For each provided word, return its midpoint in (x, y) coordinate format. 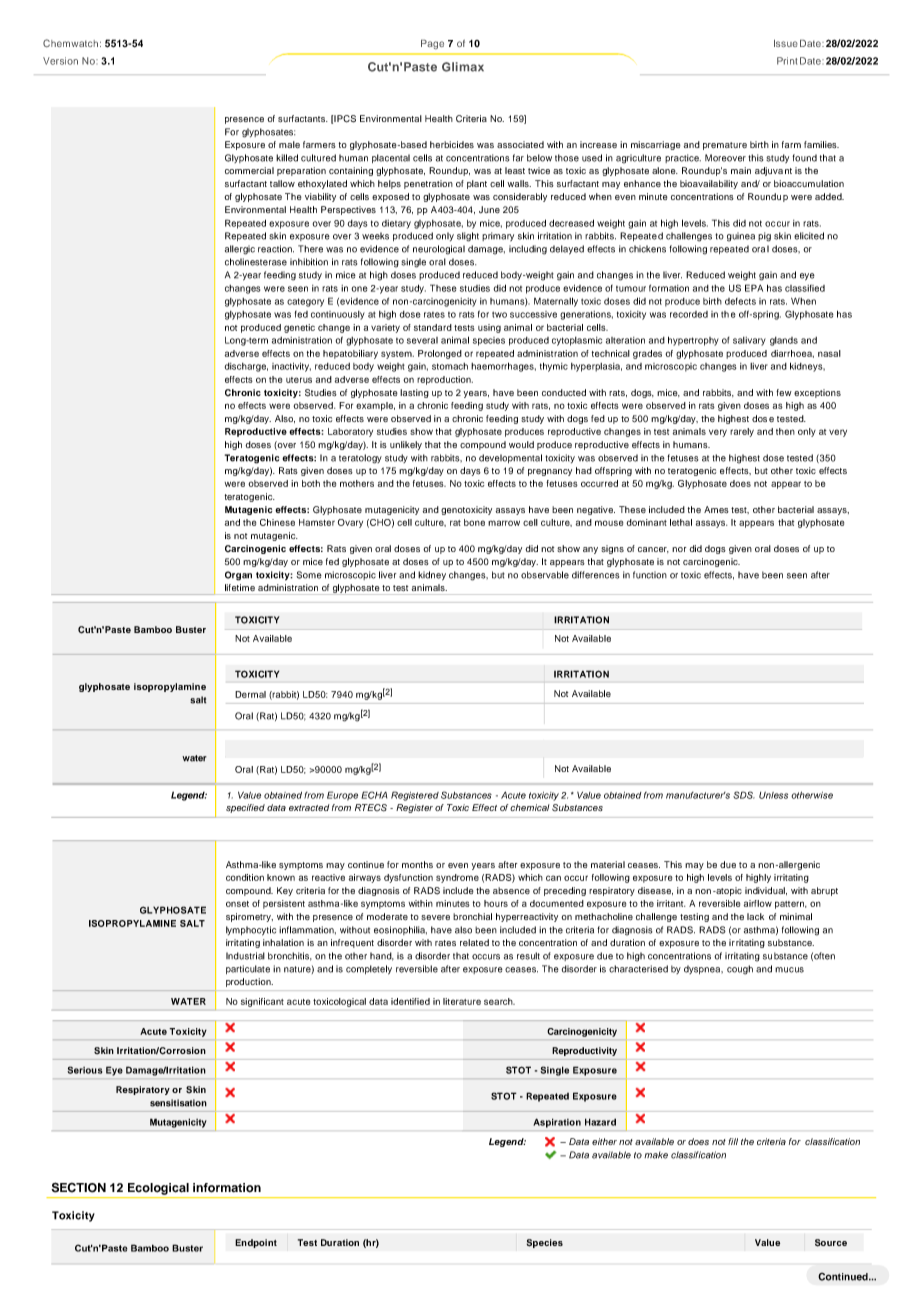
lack (755, 916)
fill (733, 1141)
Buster (191, 629)
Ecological (158, 1189)
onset (237, 904)
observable (545, 575)
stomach (450, 366)
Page (432, 44)
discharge (246, 367)
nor (679, 549)
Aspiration (557, 1123)
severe (435, 917)
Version (60, 61)
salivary (749, 341)
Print (787, 61)
